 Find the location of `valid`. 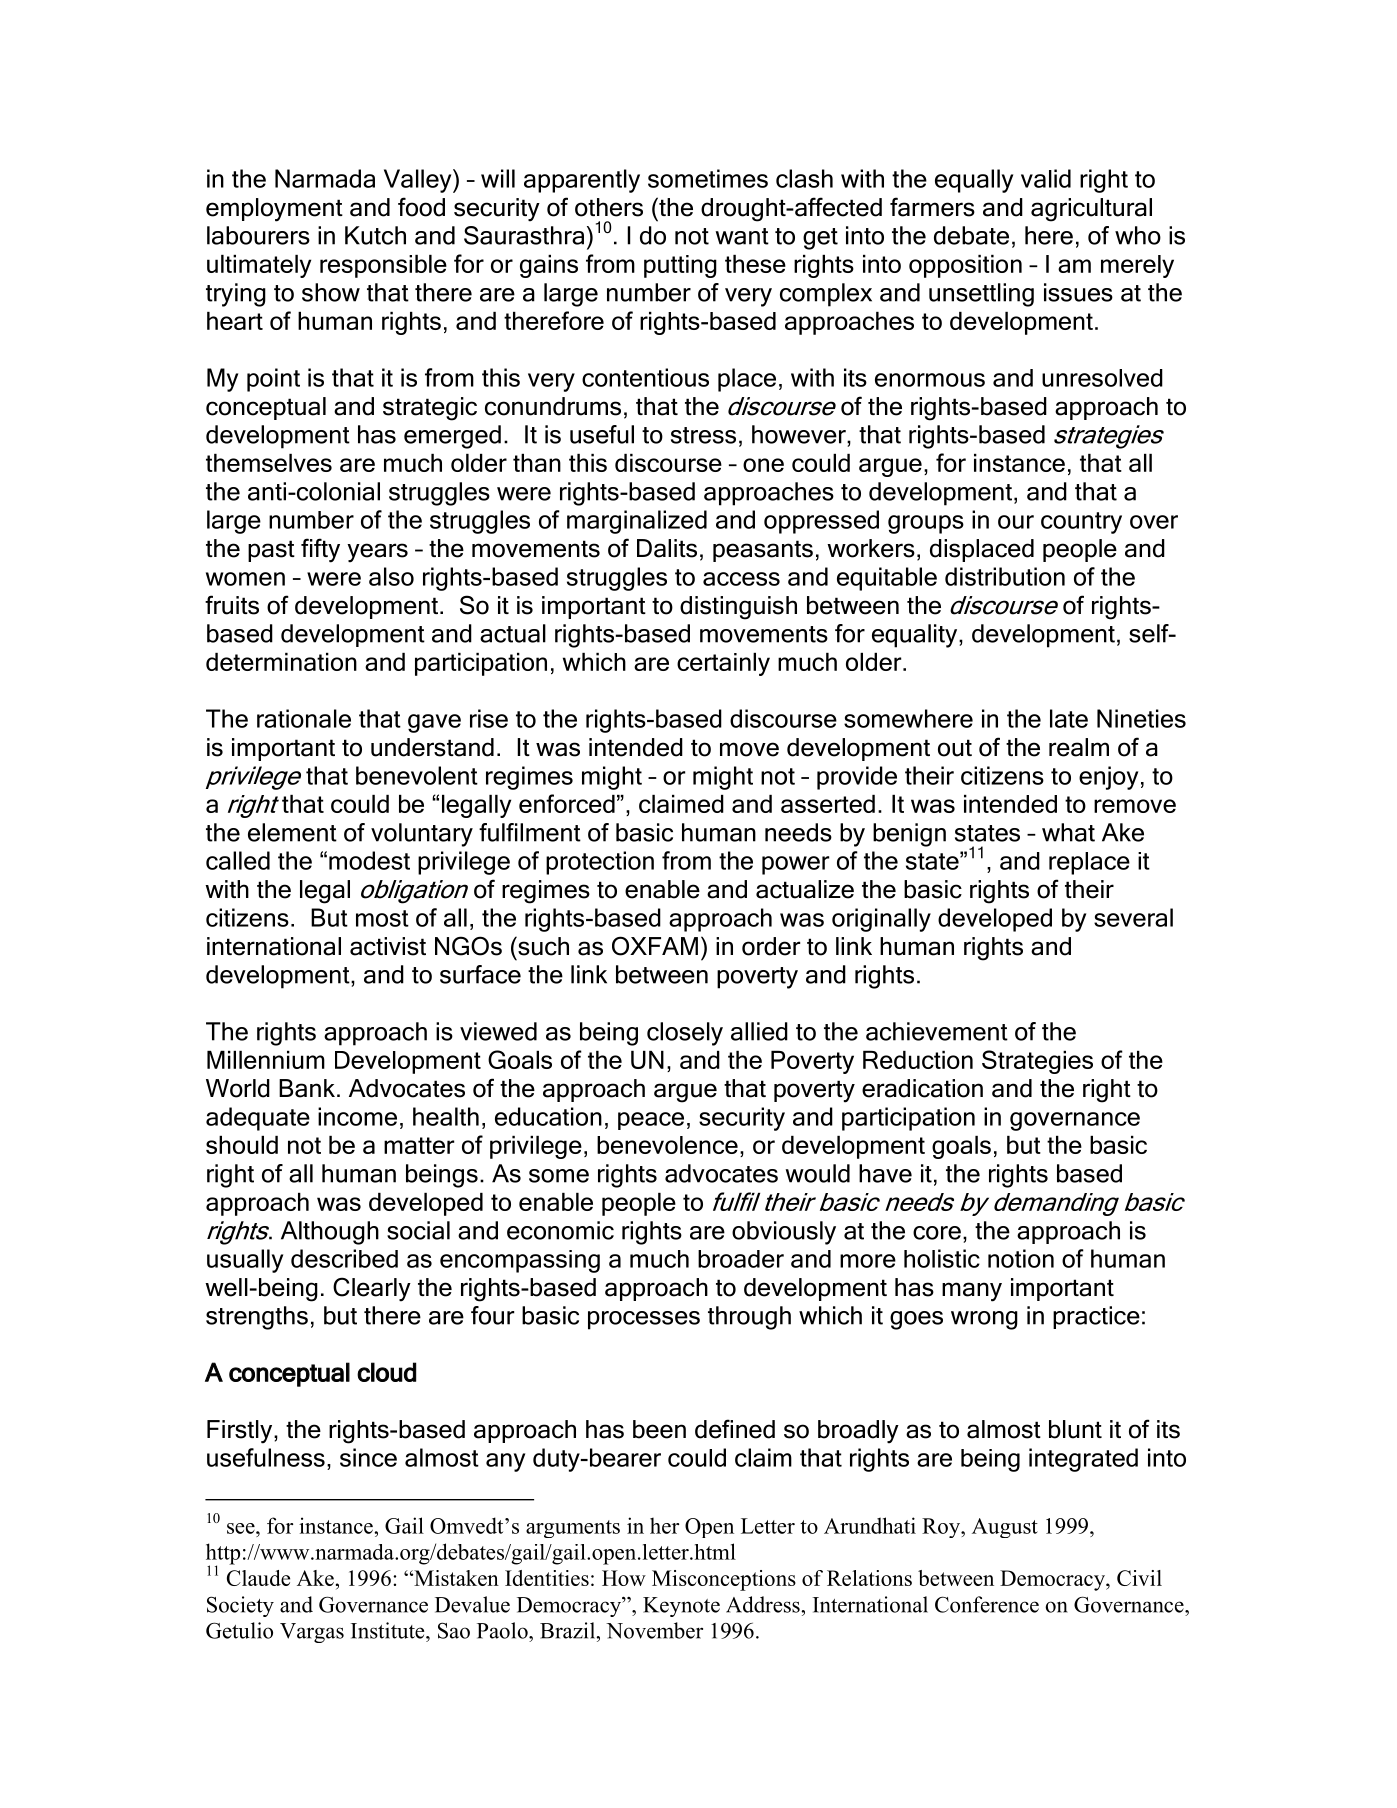

valid is located at coordinates (1046, 178).
